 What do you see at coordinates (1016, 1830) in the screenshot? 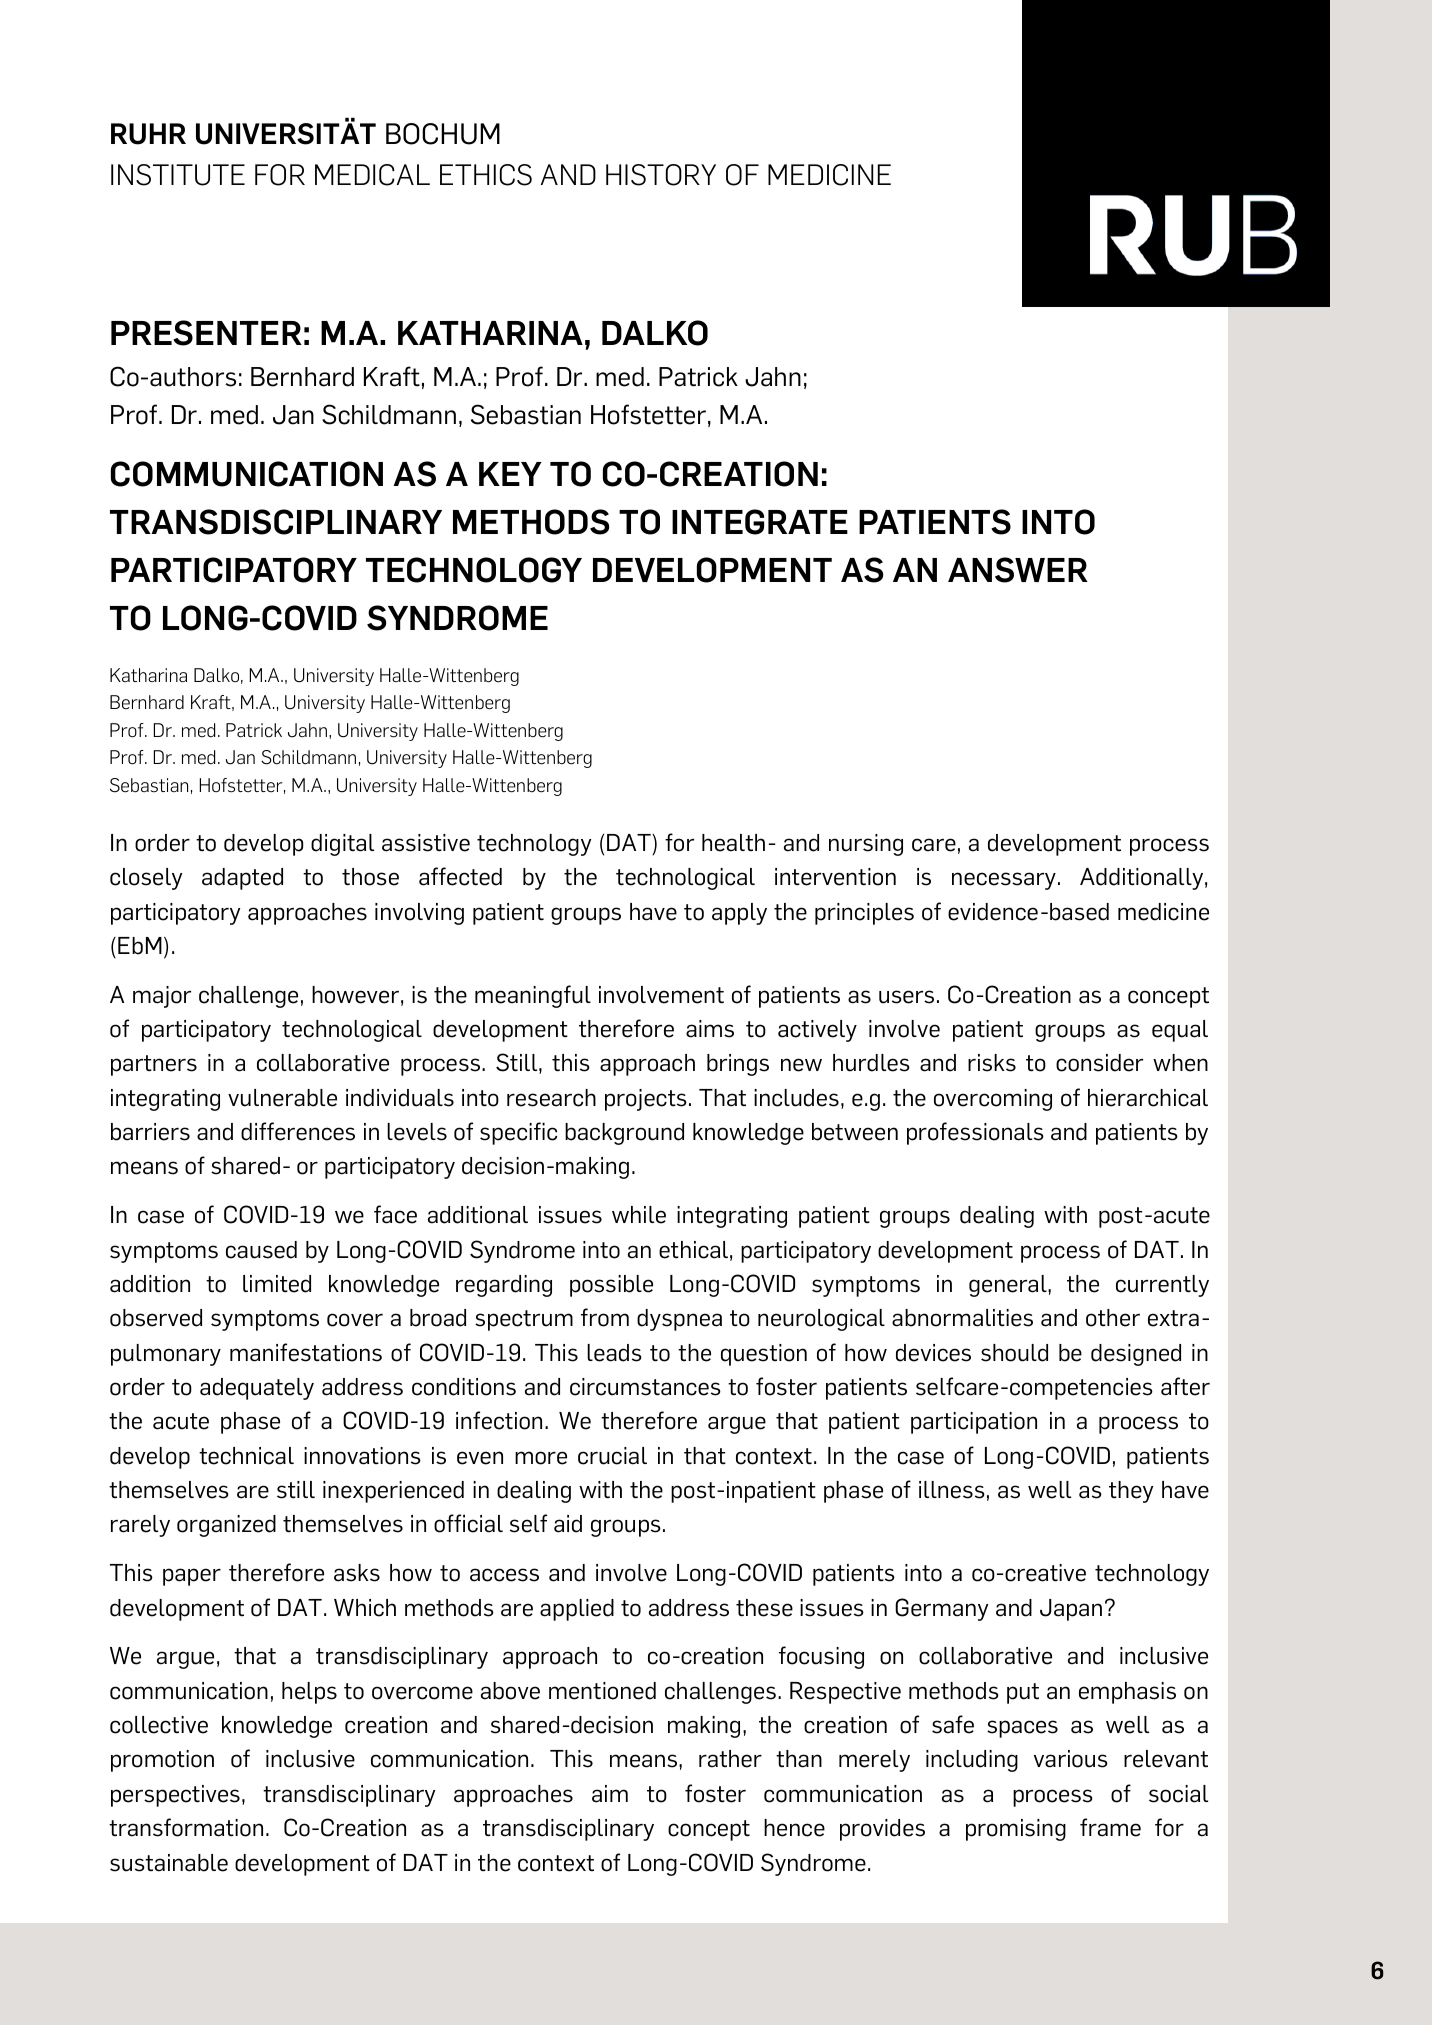
I see `promising` at bounding box center [1016, 1830].
